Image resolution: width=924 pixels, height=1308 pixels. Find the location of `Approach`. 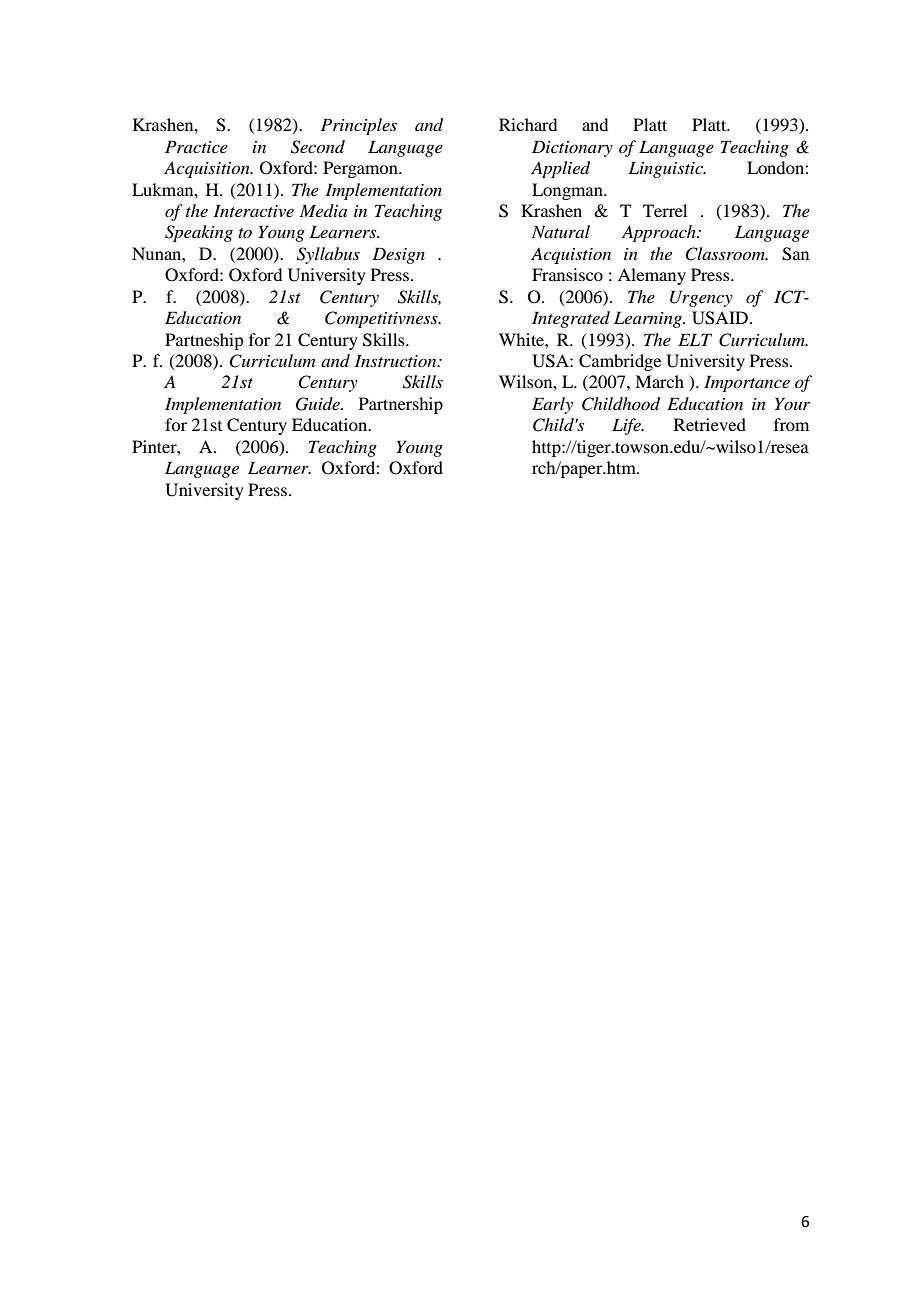

Approach is located at coordinates (660, 233).
